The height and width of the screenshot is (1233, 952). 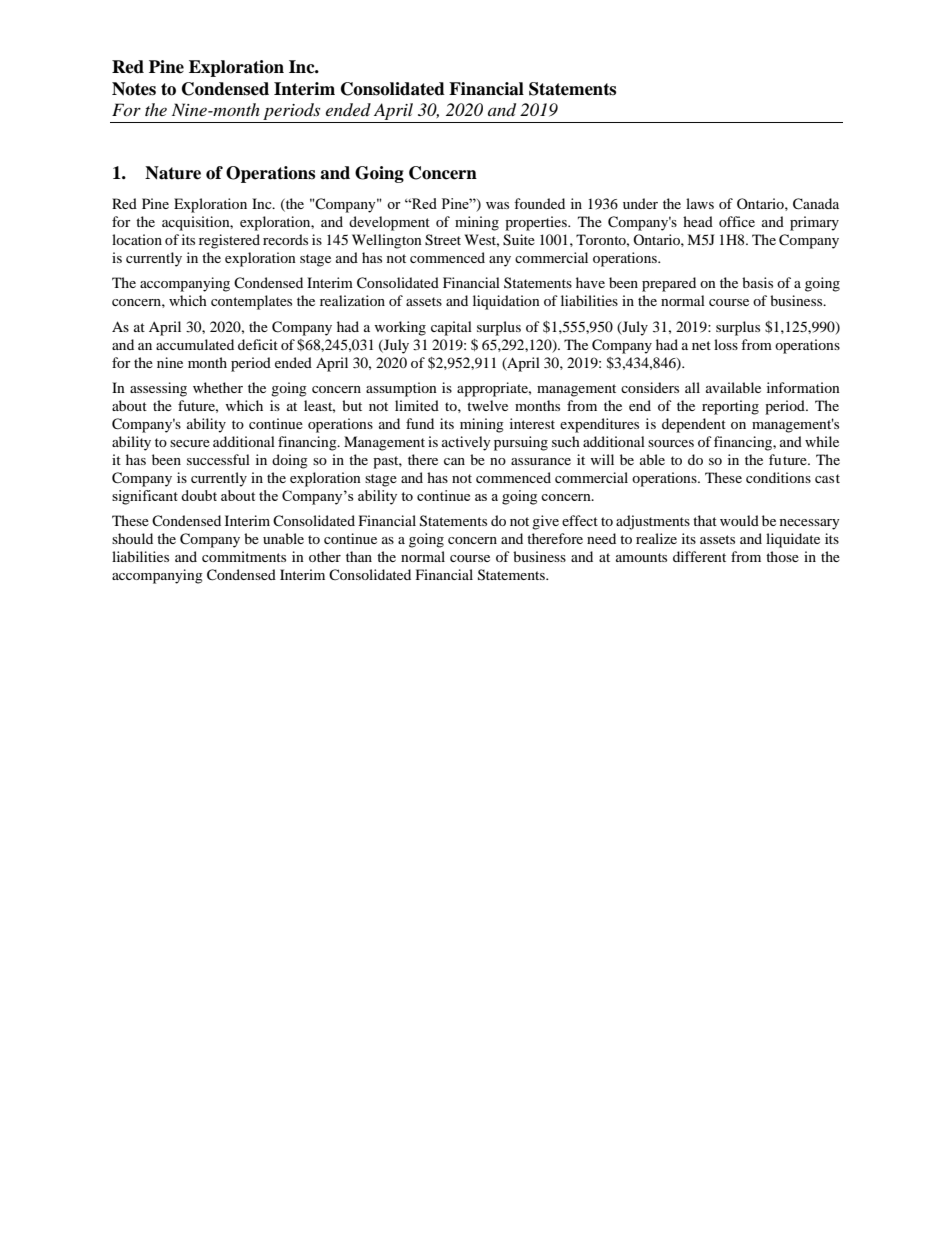 What do you see at coordinates (218, 387) in the screenshot?
I see `whether` at bounding box center [218, 387].
